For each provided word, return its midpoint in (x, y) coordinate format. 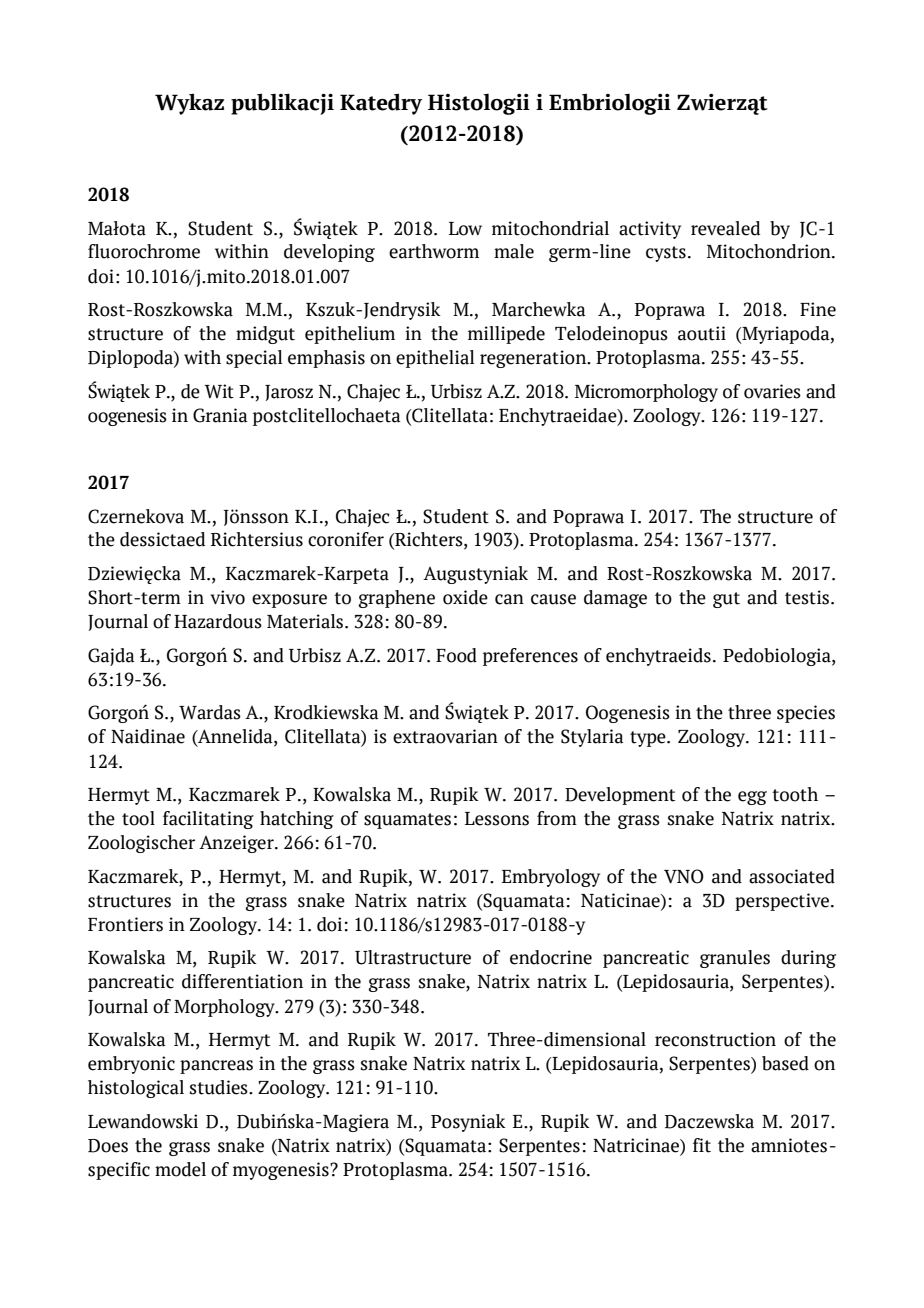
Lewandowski (143, 1121)
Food (456, 655)
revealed (725, 228)
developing (329, 253)
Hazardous (218, 621)
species (806, 714)
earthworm (434, 251)
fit (702, 1145)
